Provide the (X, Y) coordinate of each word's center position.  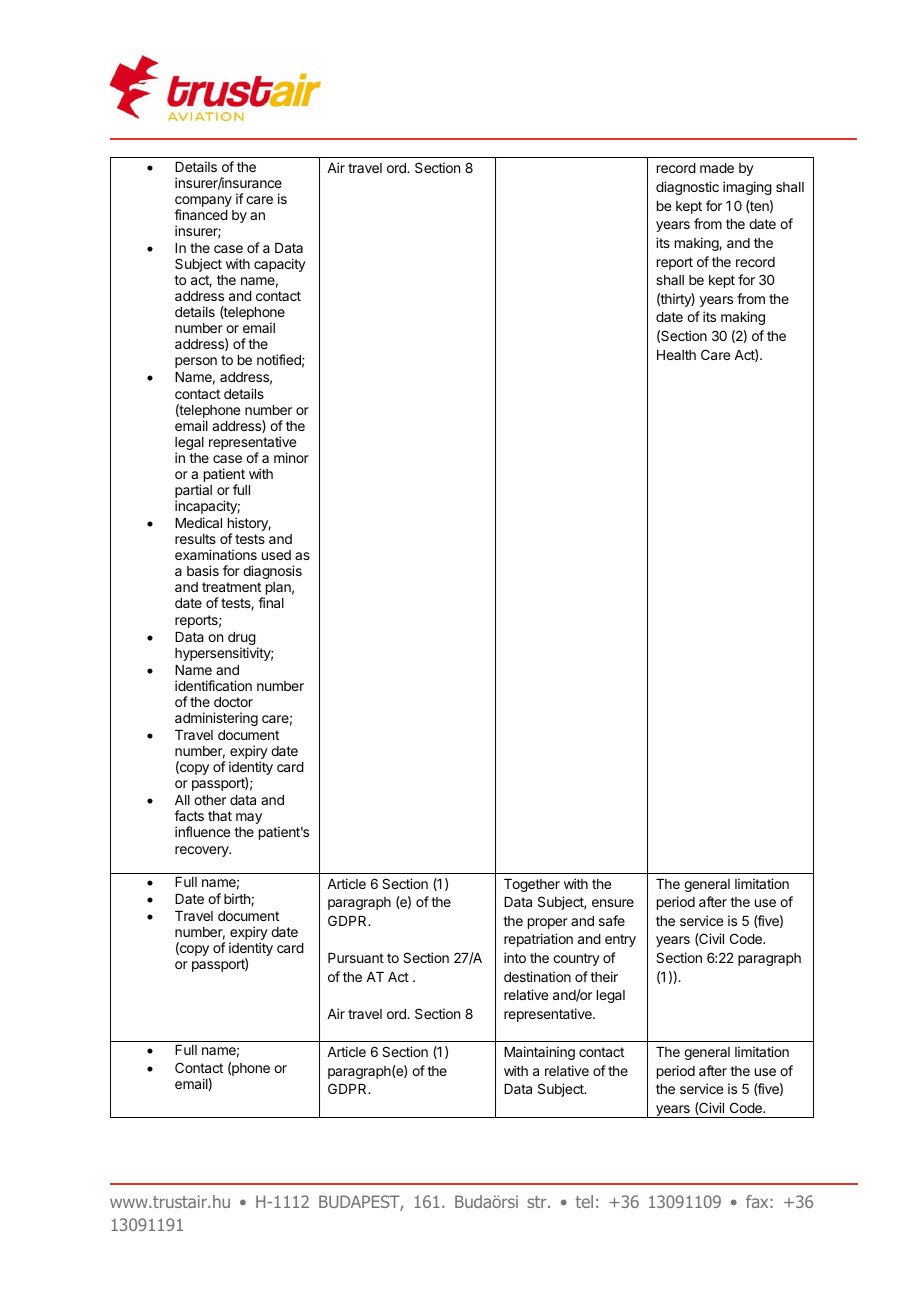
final (271, 602)
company (203, 203)
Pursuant (356, 958)
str (538, 1202)
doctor (233, 702)
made (717, 168)
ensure (613, 903)
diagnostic (687, 188)
